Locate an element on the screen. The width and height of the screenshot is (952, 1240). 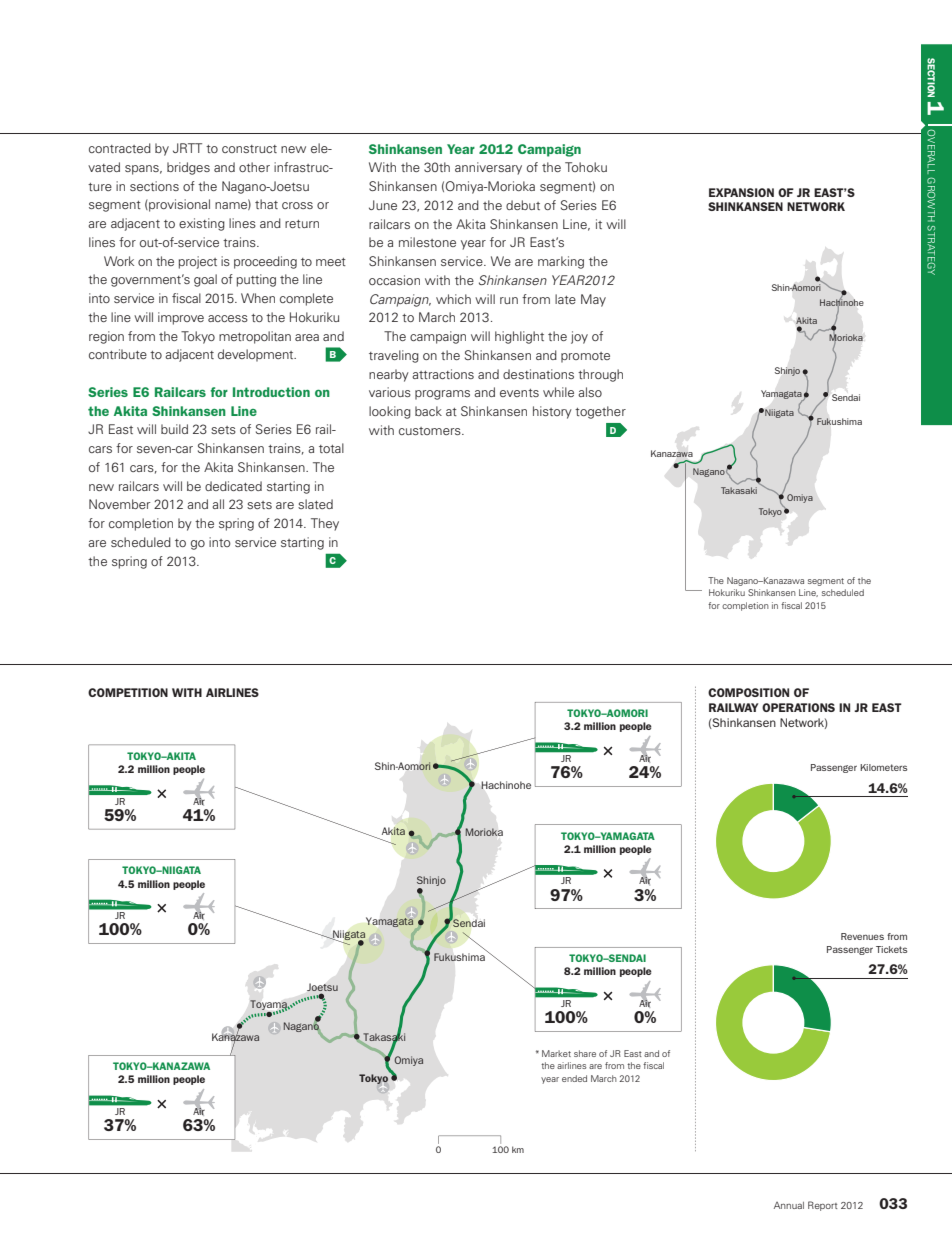
COMPOSITION is located at coordinates (748, 692).
